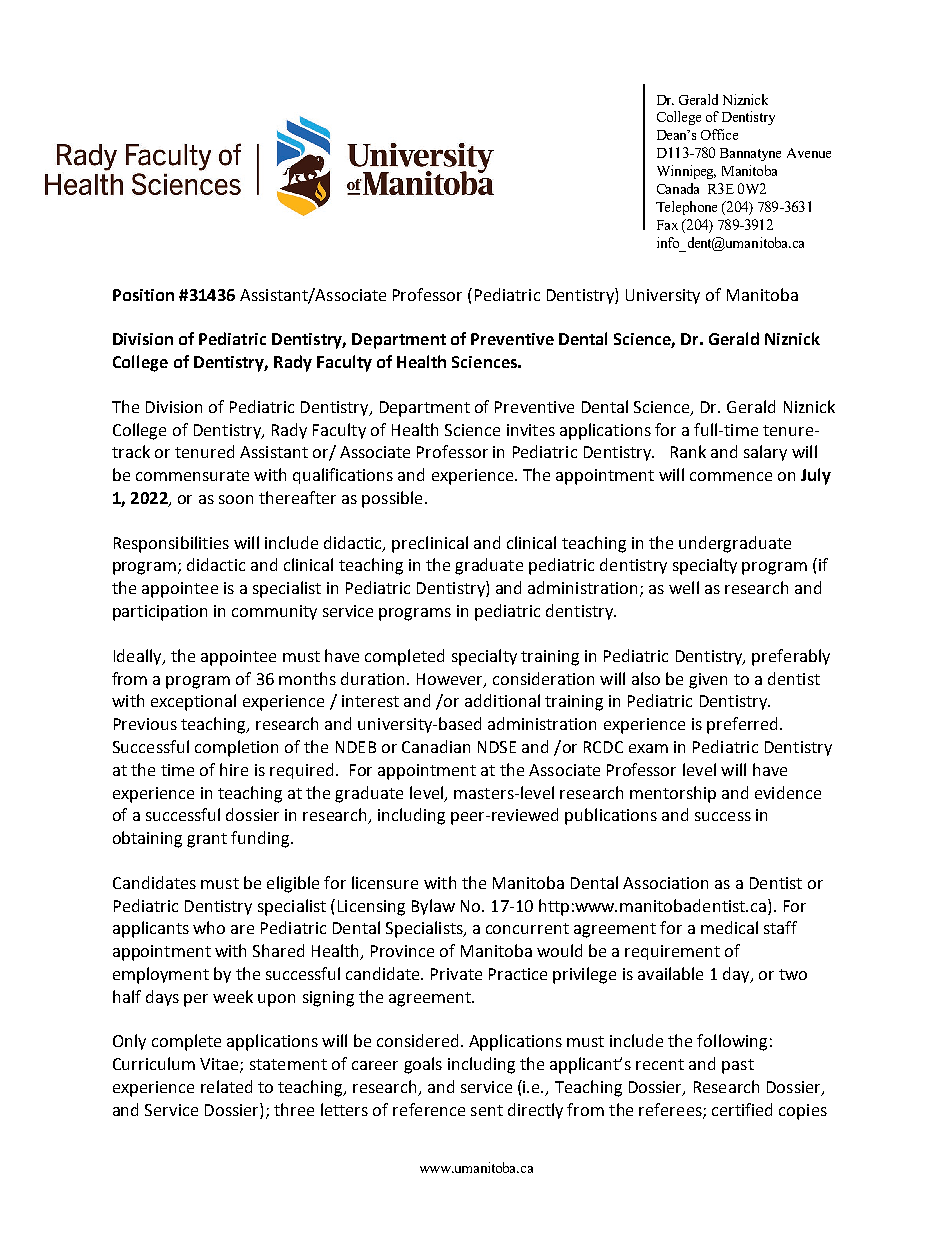 This screenshot has height=1233, width=952. I want to click on consideration, so click(543, 678).
